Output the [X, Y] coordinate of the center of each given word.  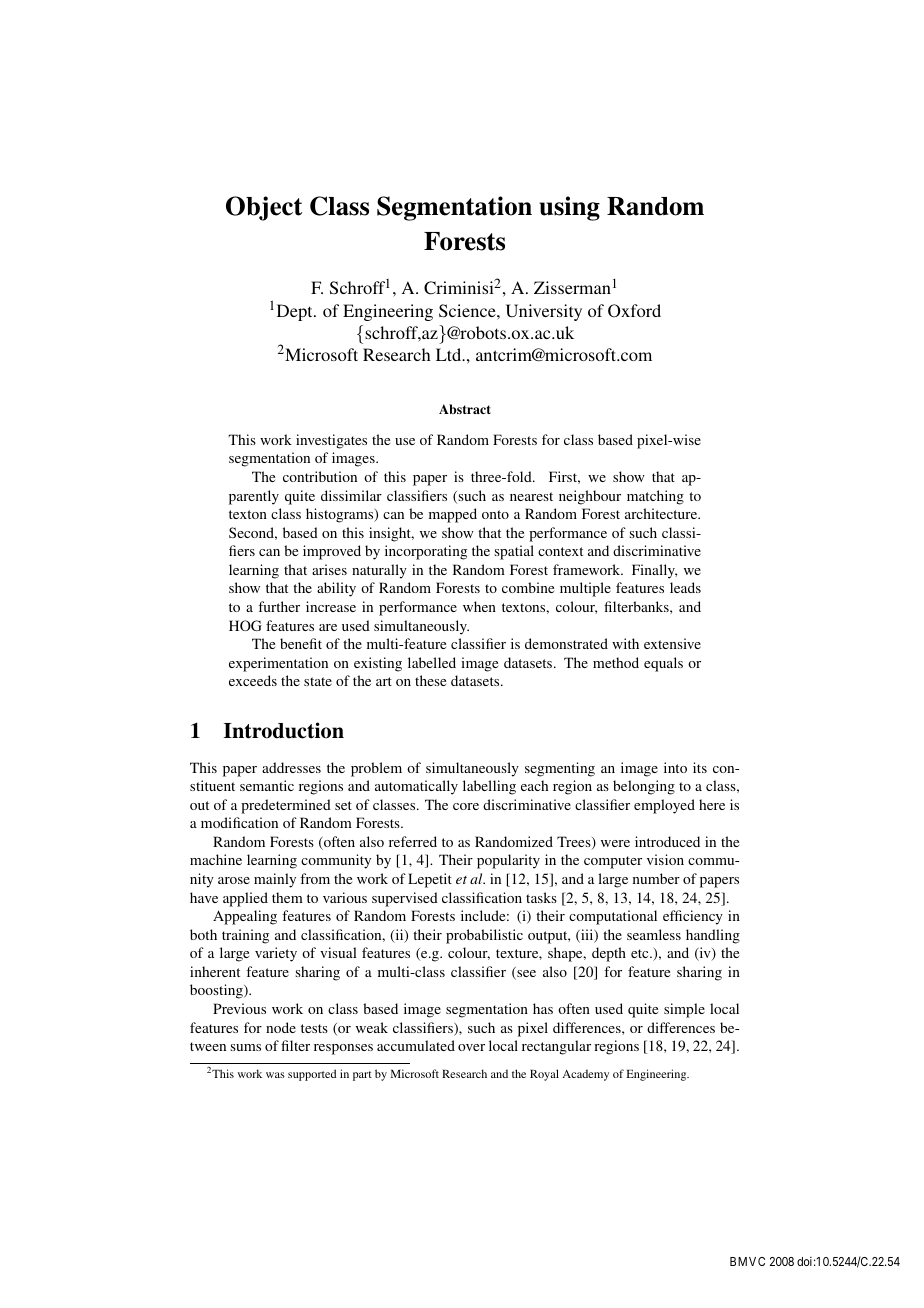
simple [684, 1010]
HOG [245, 625]
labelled [432, 662]
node [281, 1027]
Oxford [634, 311]
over [471, 1047]
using [569, 208]
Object [264, 208]
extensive [672, 643]
